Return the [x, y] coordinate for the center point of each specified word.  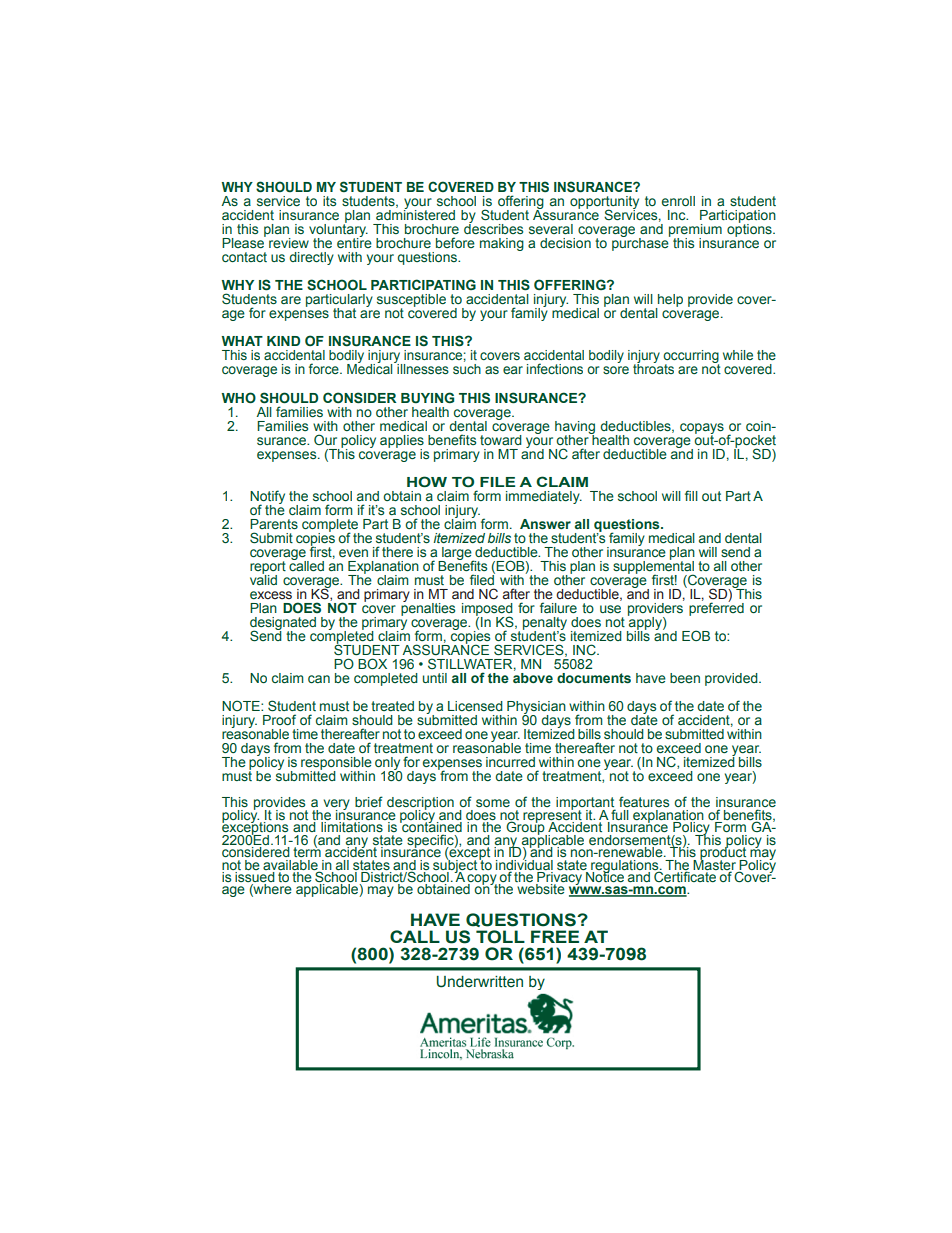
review [289, 243]
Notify [267, 498]
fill [691, 495]
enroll [678, 201]
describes [493, 228]
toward [501, 440]
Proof [279, 719]
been [685, 678]
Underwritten [480, 982]
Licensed [475, 706]
